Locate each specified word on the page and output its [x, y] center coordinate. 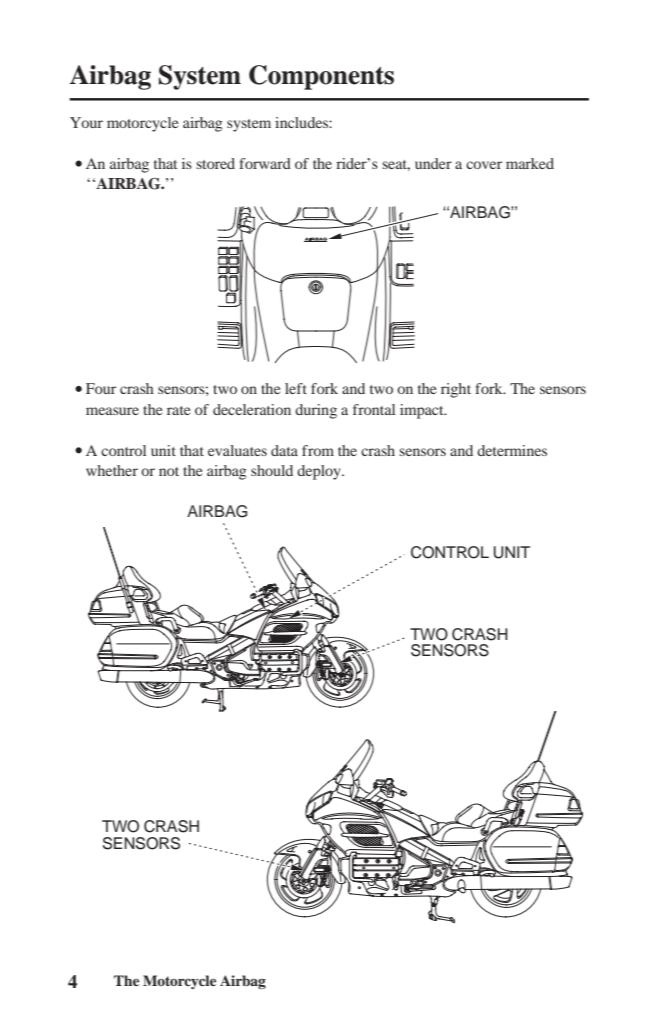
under [433, 163]
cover [484, 165]
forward [265, 163]
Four [101, 388]
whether [112, 470]
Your [86, 122]
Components [321, 77]
